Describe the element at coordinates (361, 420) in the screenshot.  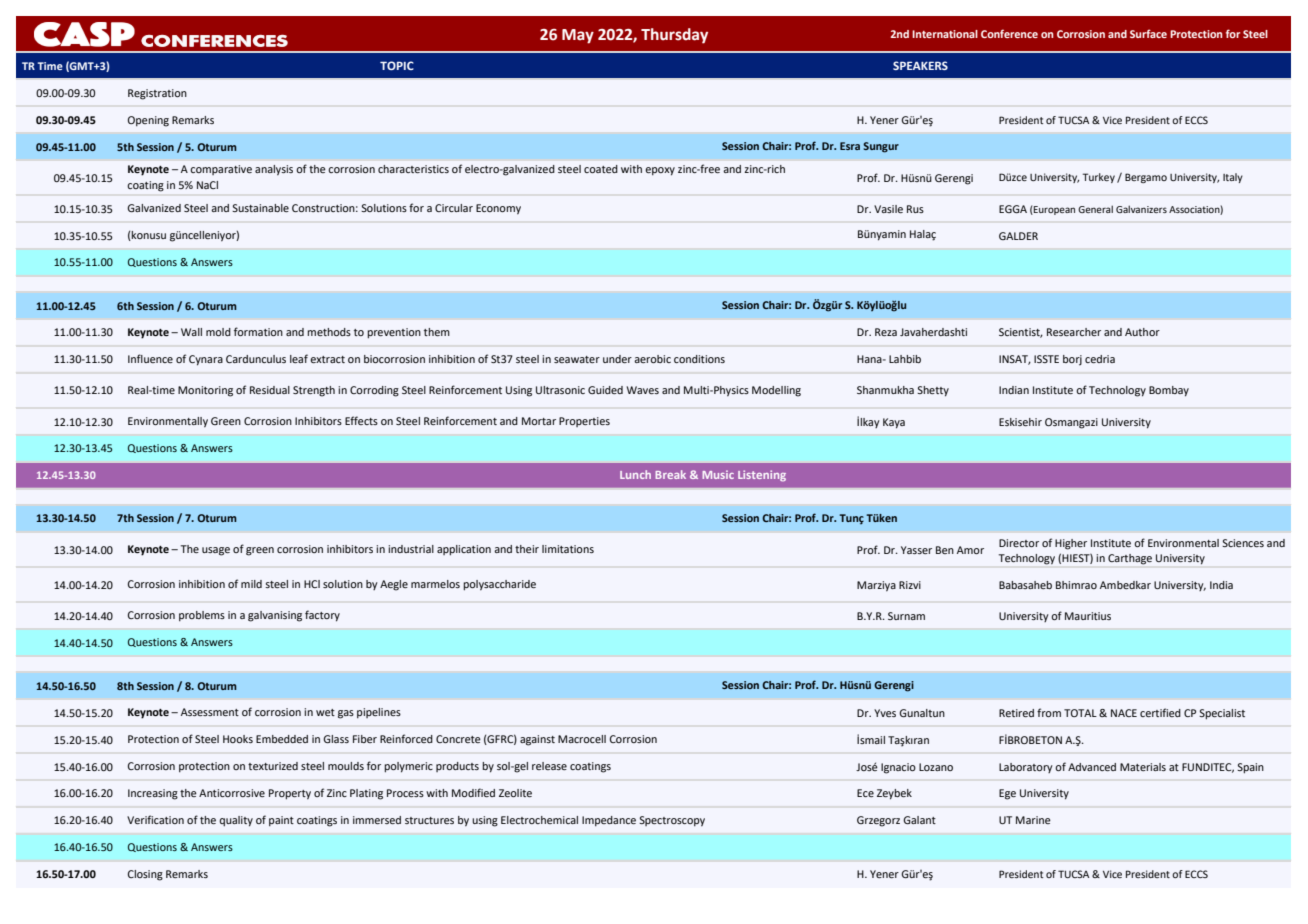
I see `Effects` at that location.
